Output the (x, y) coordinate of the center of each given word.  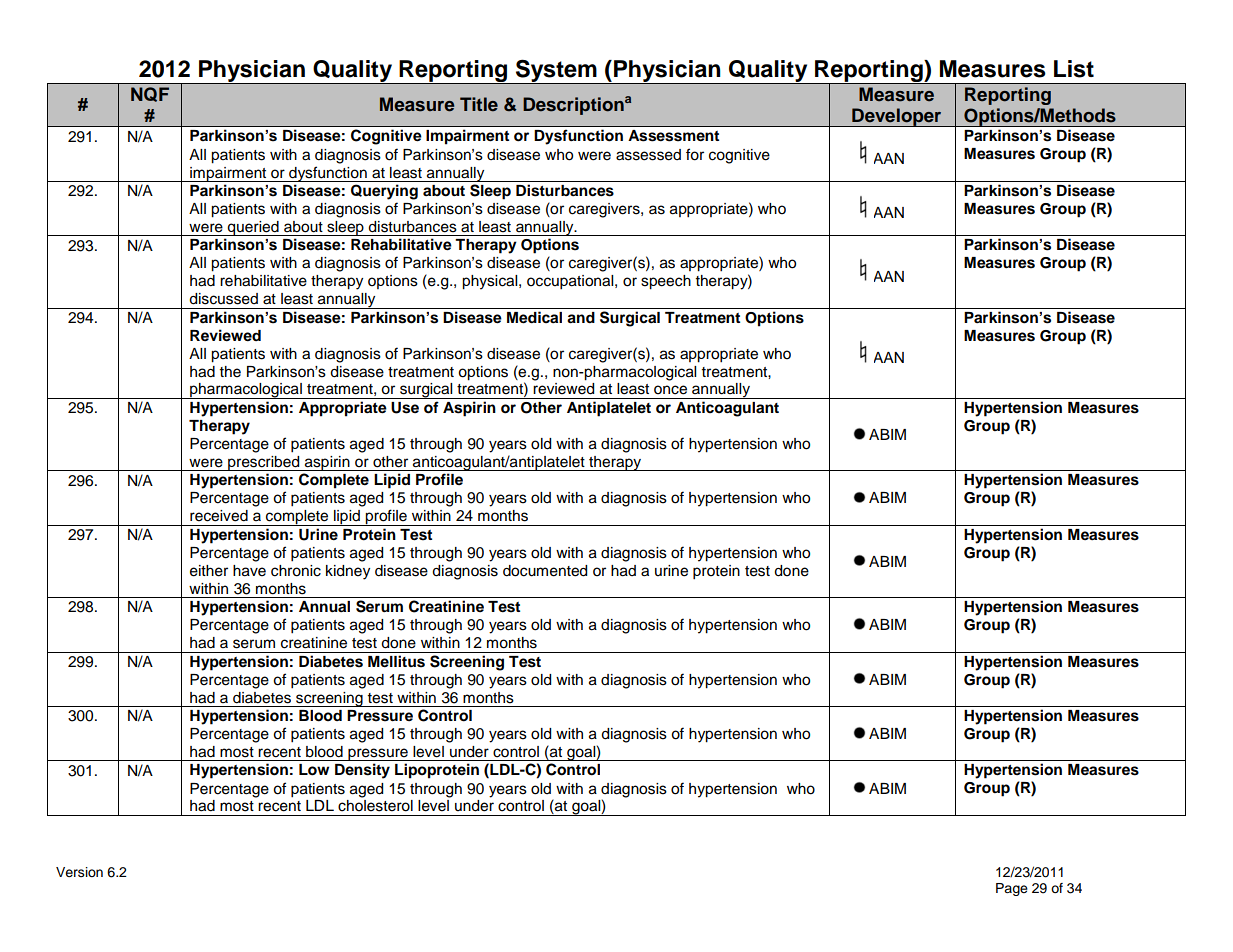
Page (1012, 889)
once (670, 390)
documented (545, 571)
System (556, 72)
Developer (897, 117)
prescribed (264, 463)
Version (79, 872)
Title (479, 104)
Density (362, 771)
